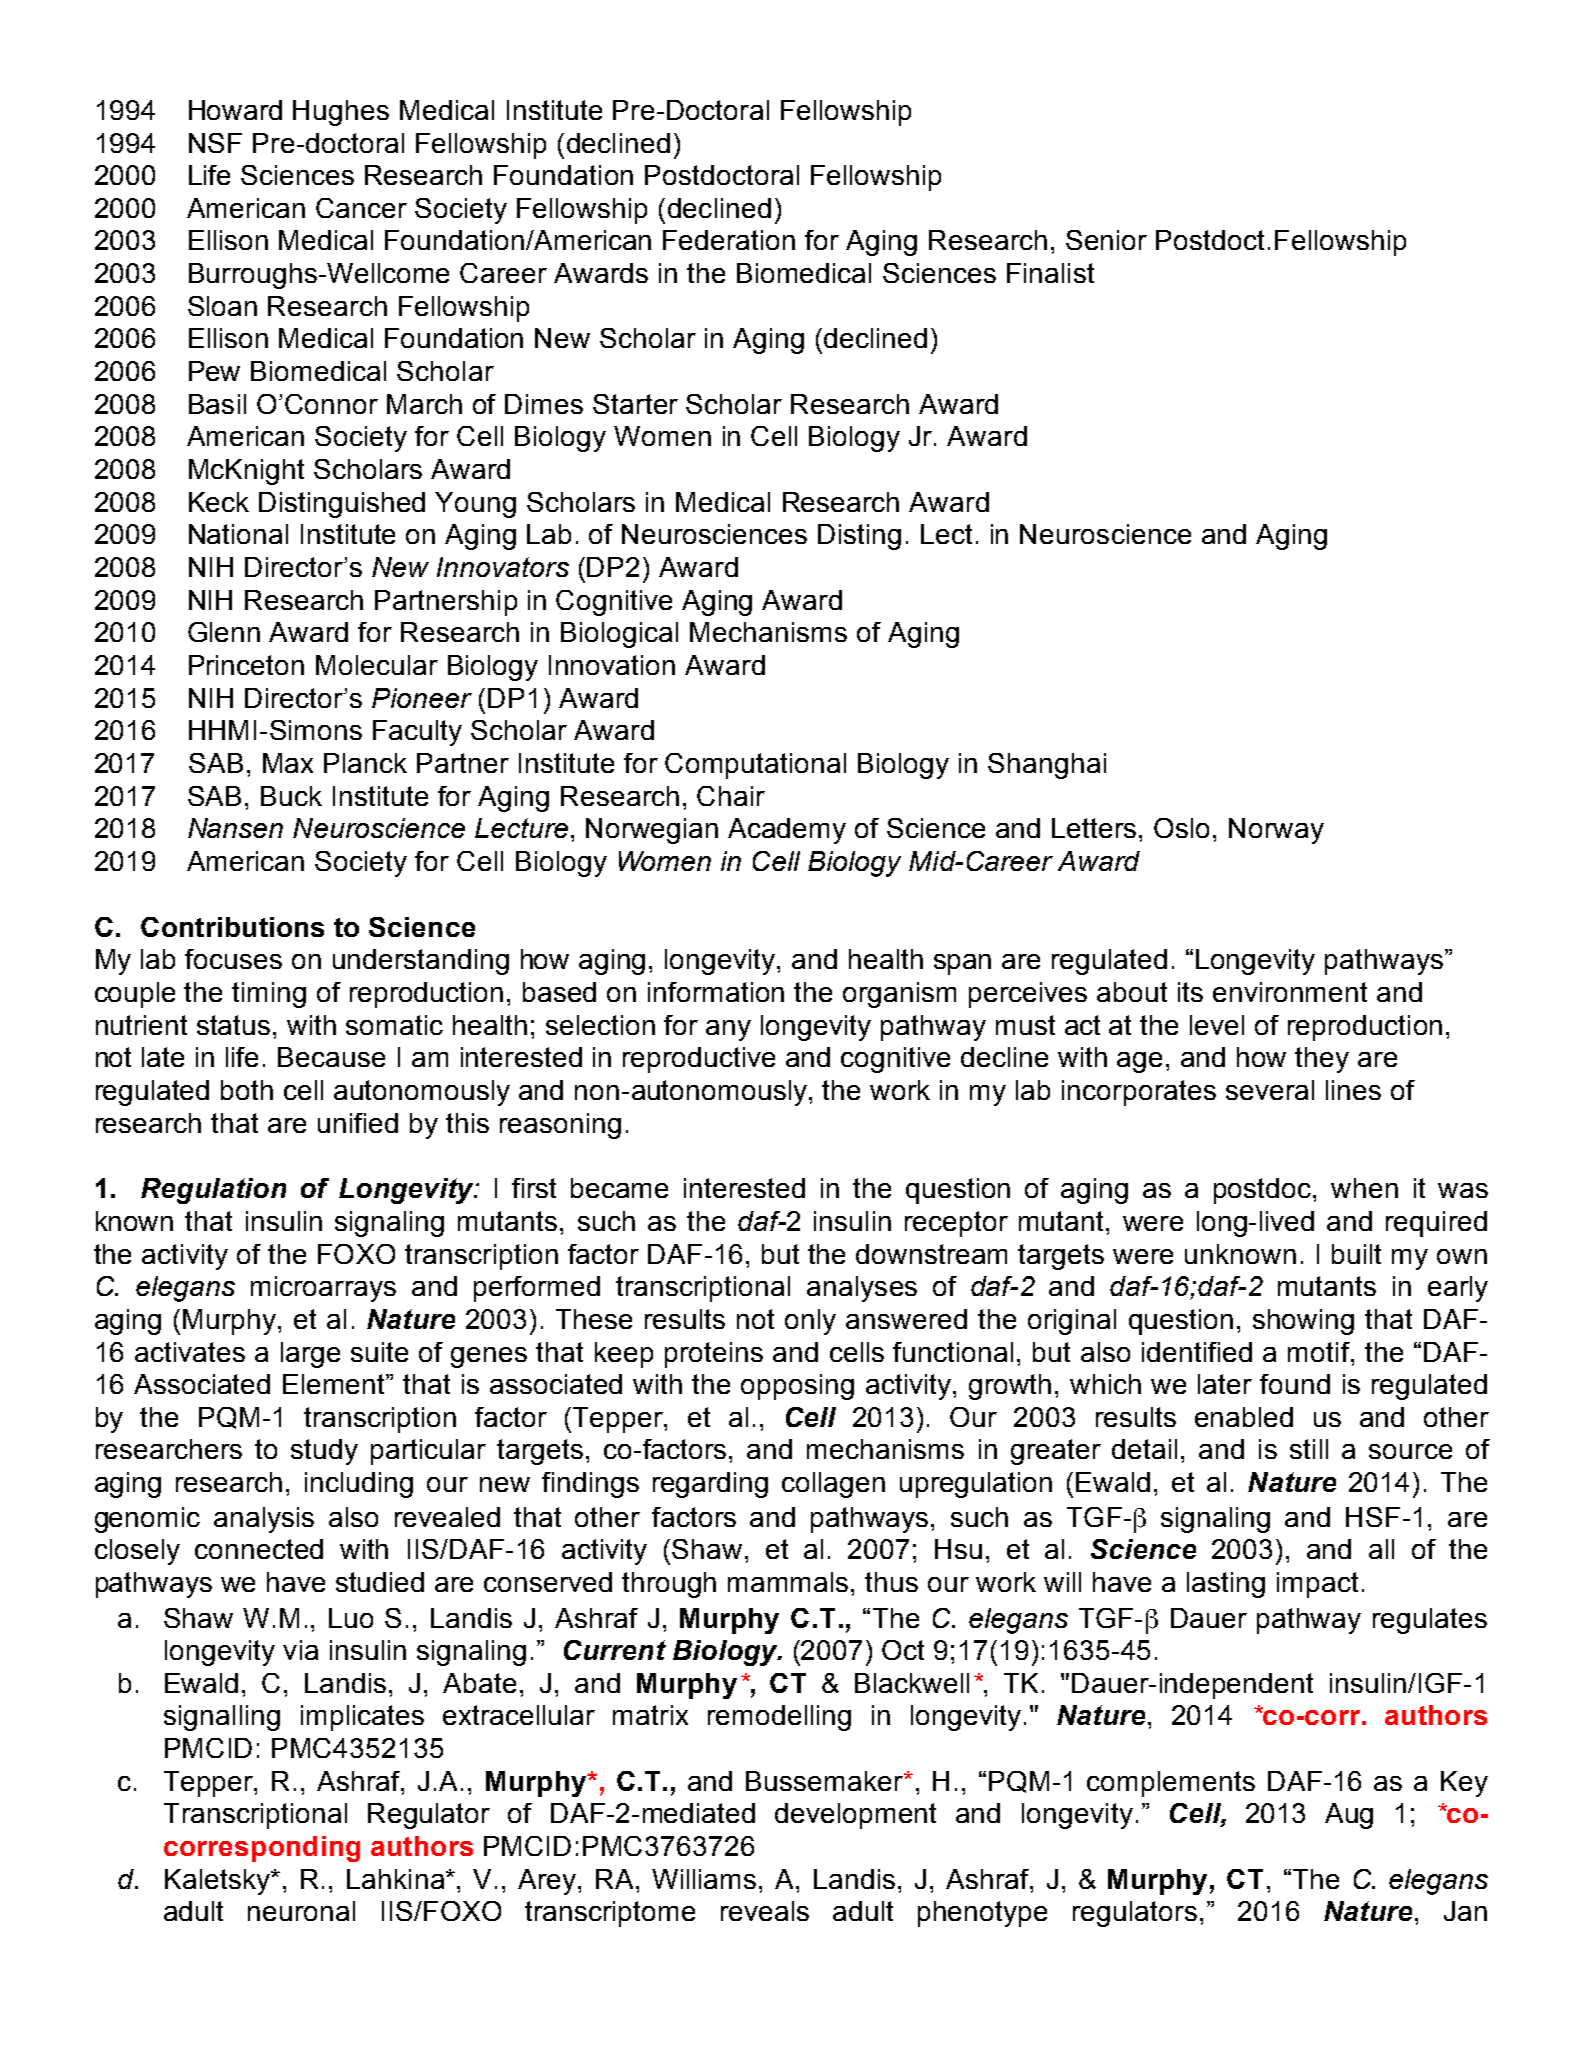  Describe the element at coordinates (729, 240) in the image. I see `Federation` at that location.
